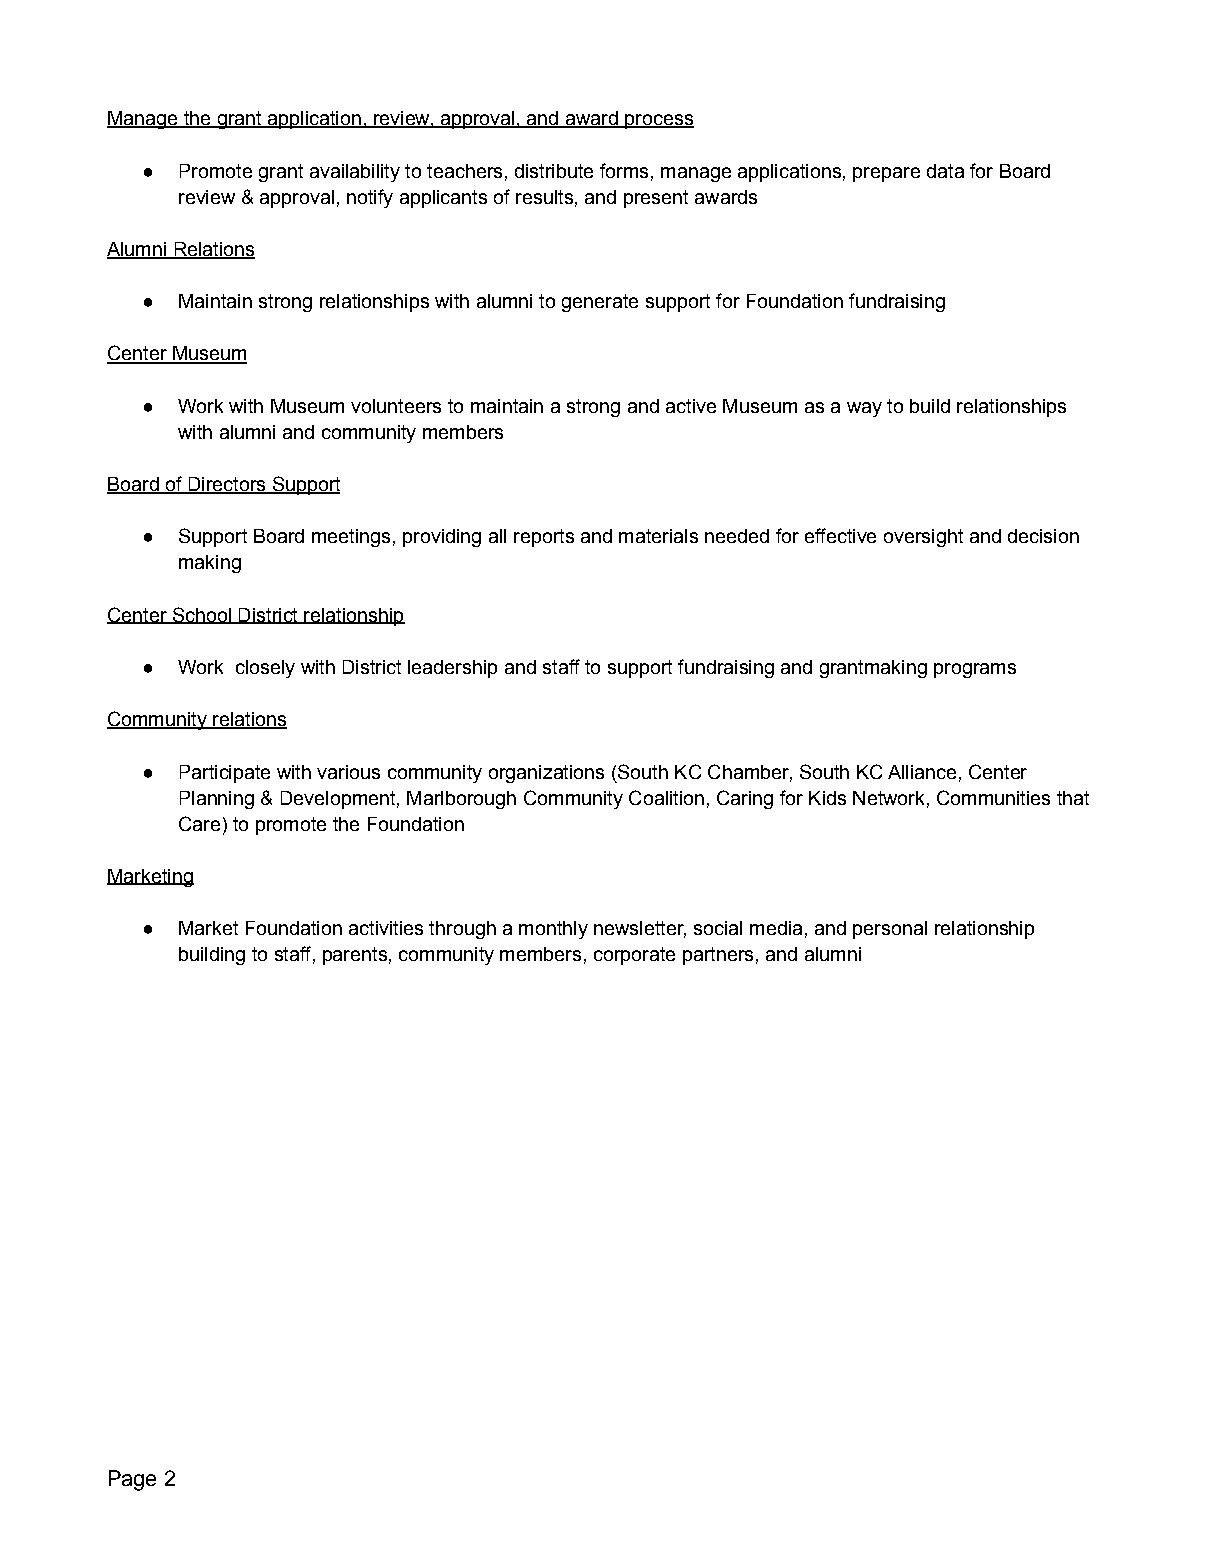 The height and width of the page is (1565, 1210). What do you see at coordinates (355, 173) in the page?
I see `availability` at bounding box center [355, 173].
